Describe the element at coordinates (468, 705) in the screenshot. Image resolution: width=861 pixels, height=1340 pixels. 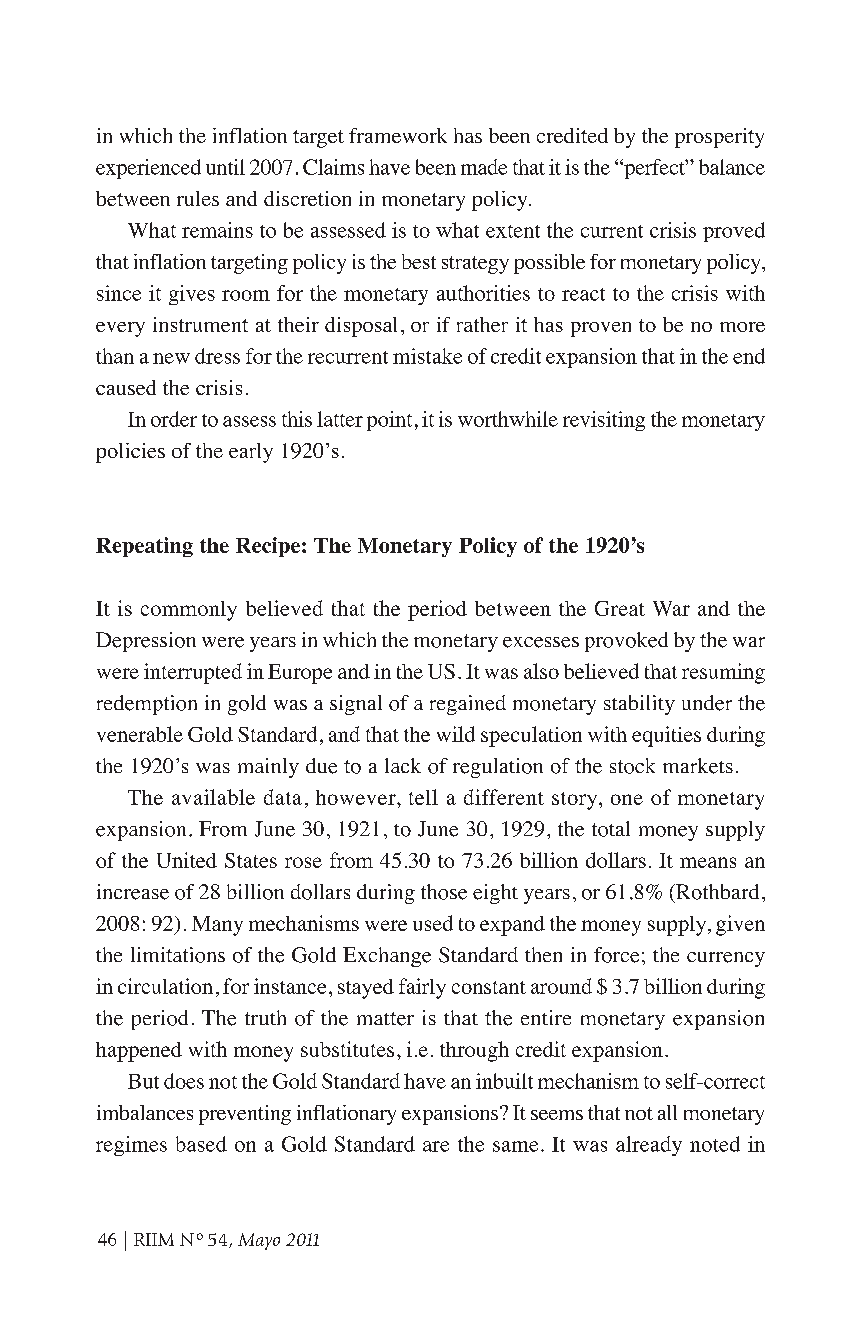
I see `regained` at that location.
